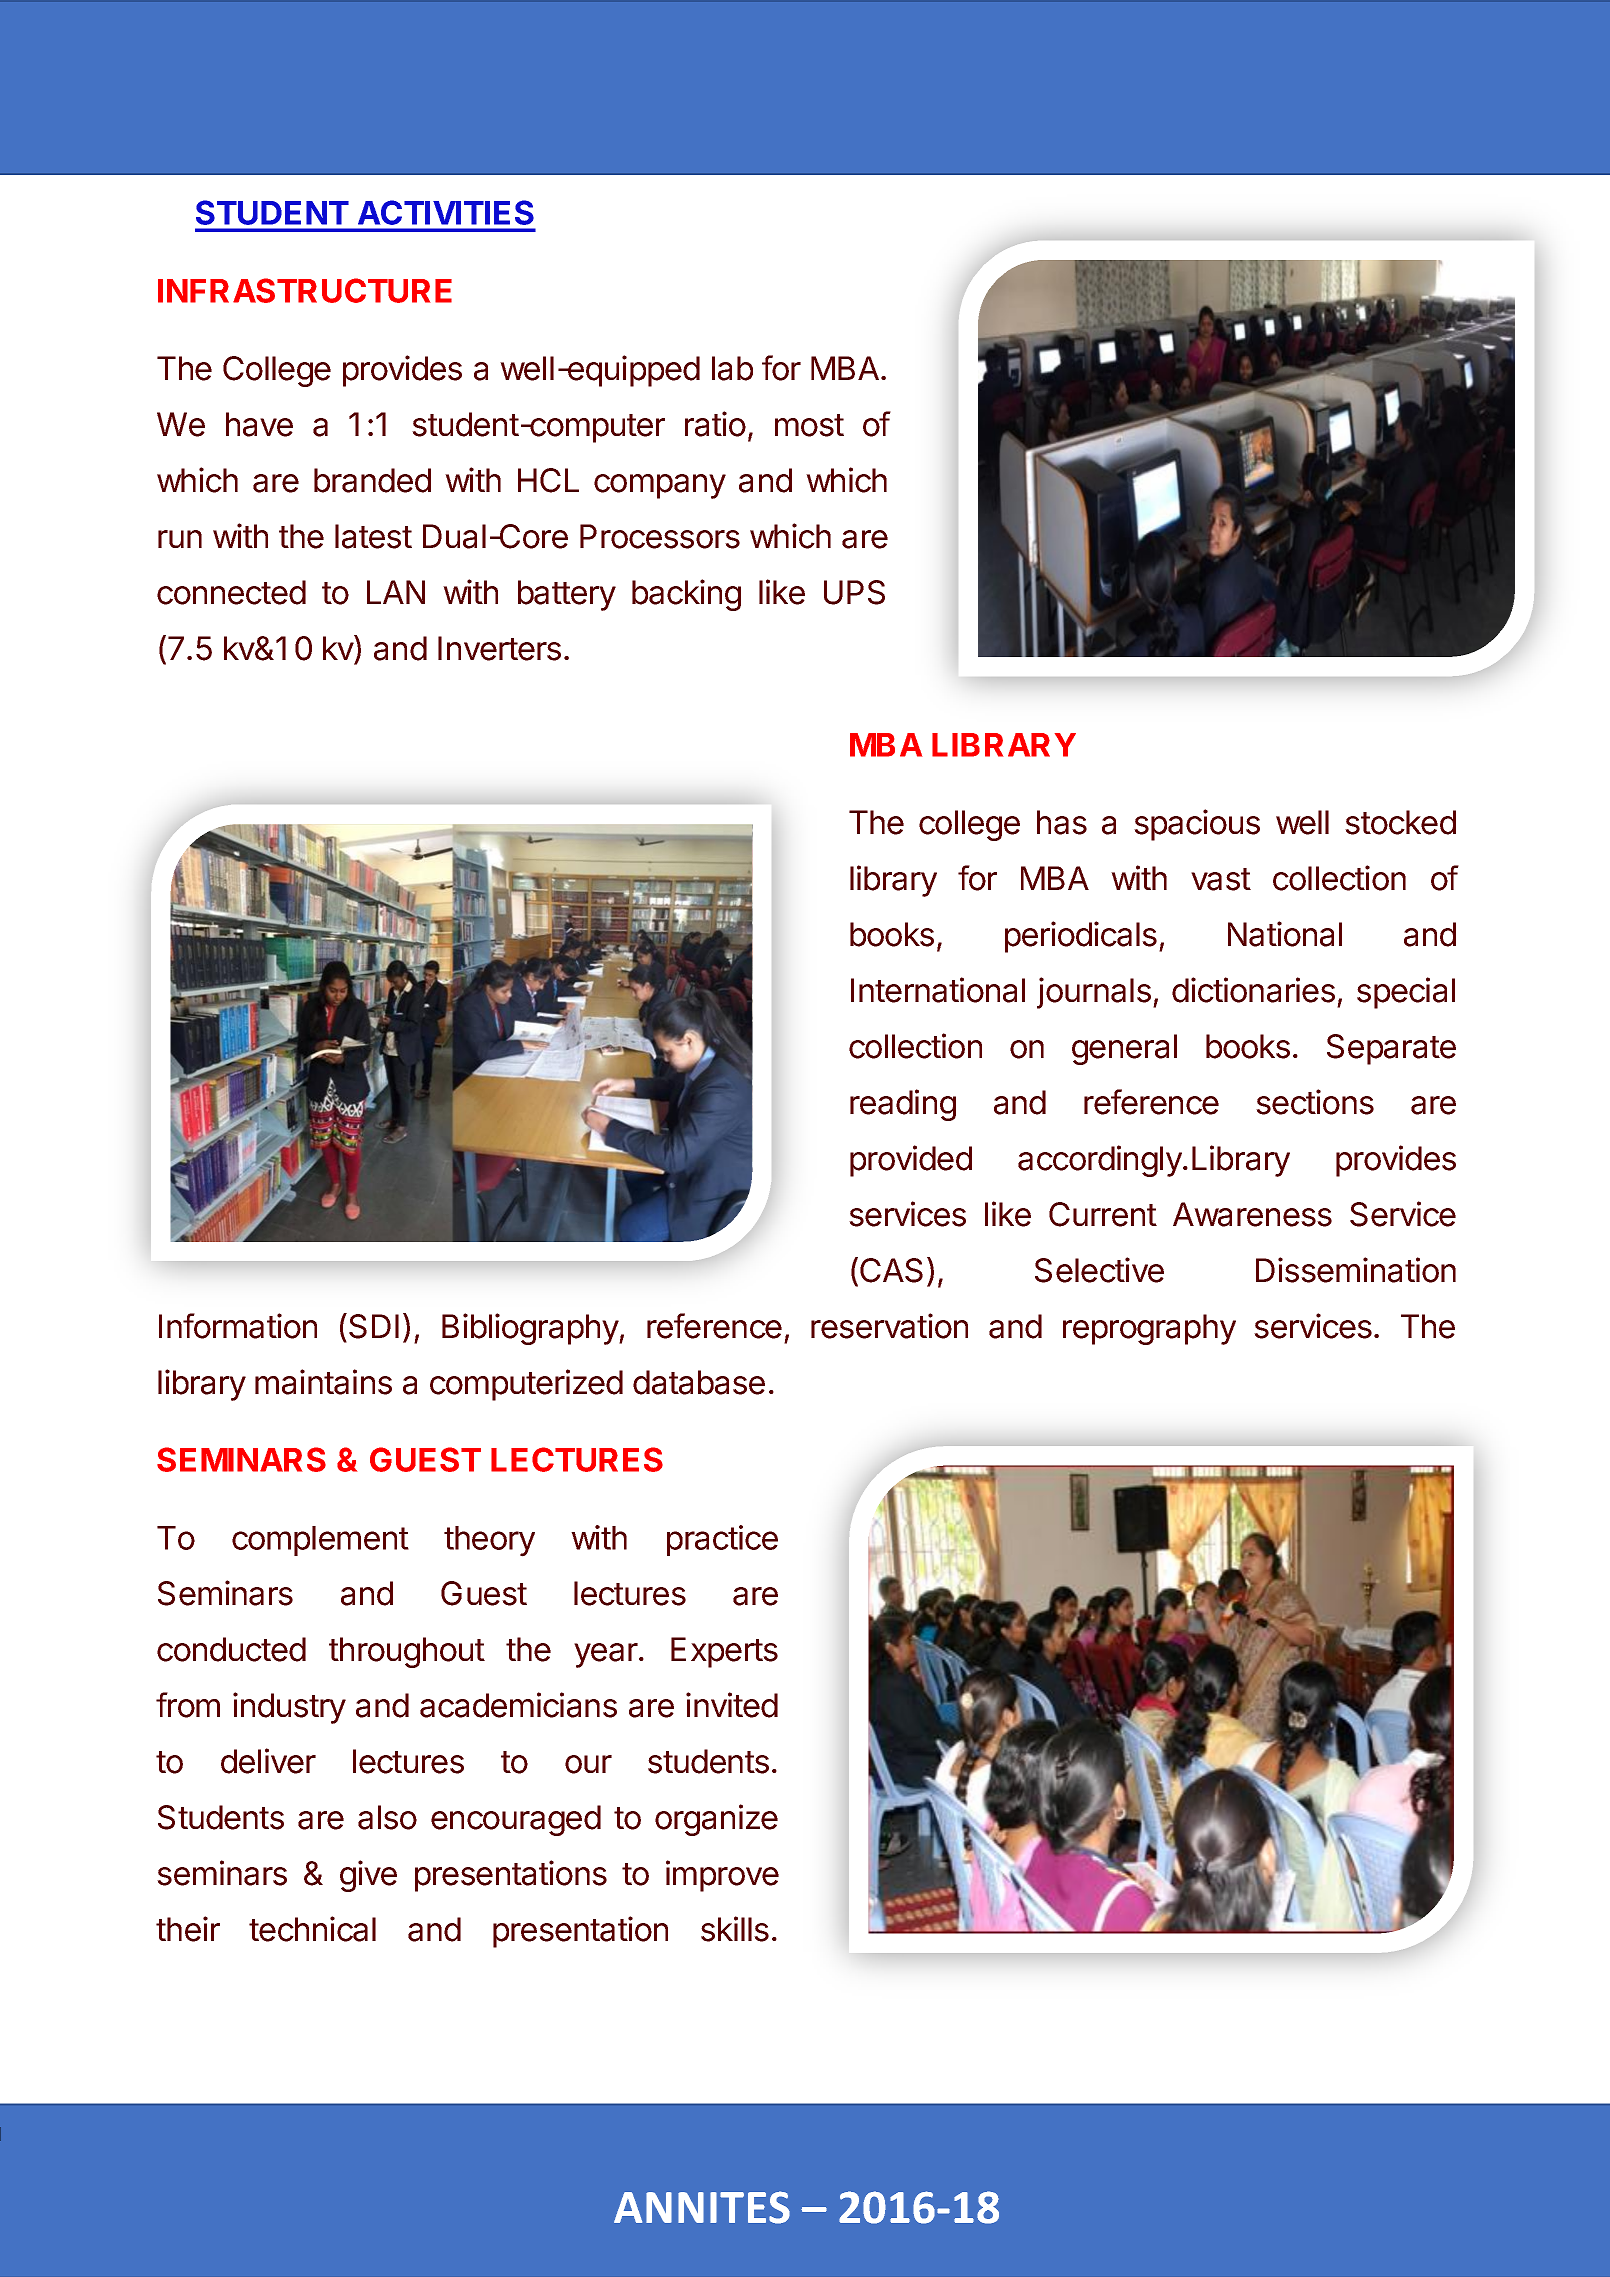 The width and height of the screenshot is (1610, 2277). Describe the element at coordinates (809, 425) in the screenshot. I see `most` at that location.
